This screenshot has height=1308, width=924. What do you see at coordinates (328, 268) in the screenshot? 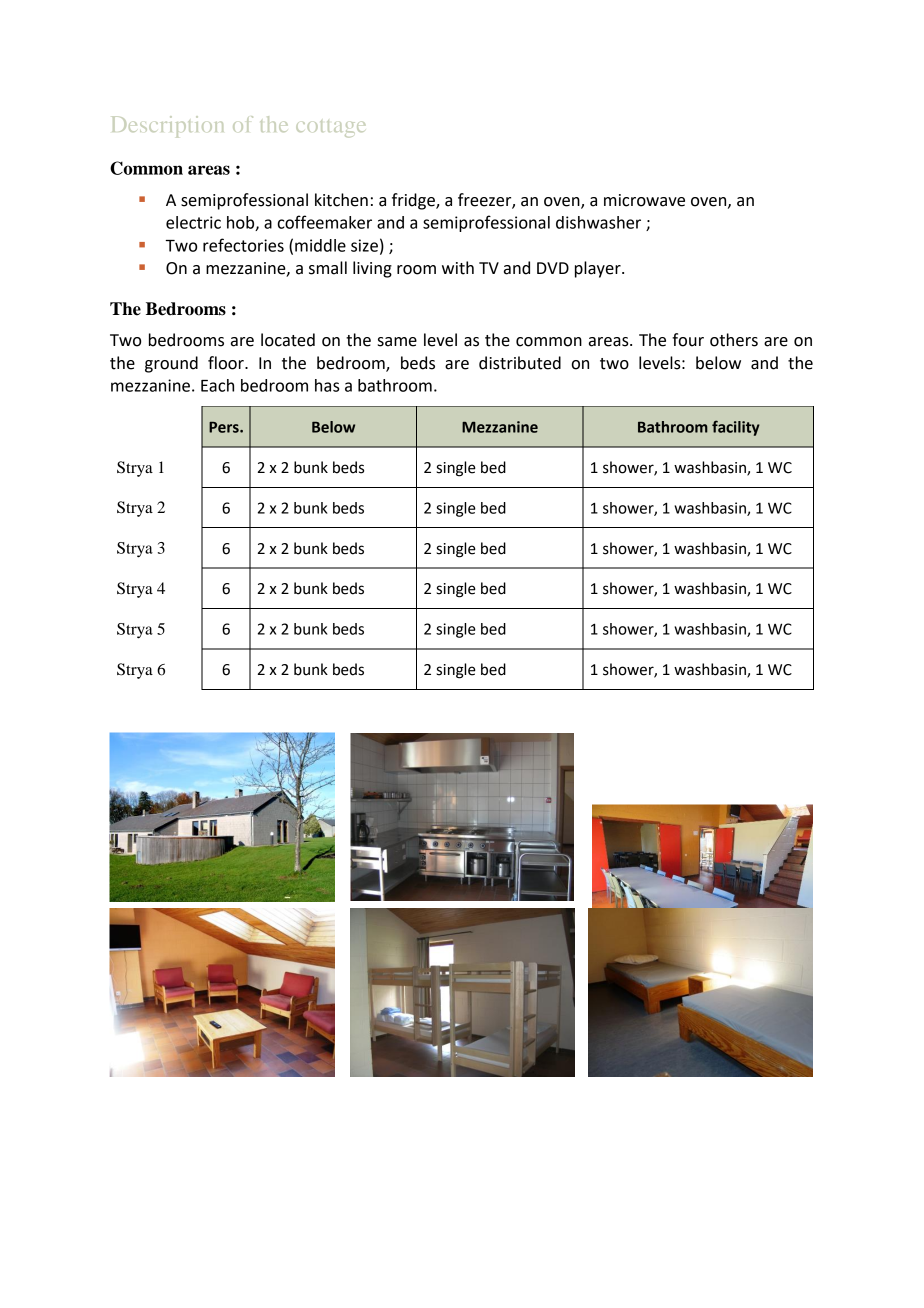
I see `small` at bounding box center [328, 268].
